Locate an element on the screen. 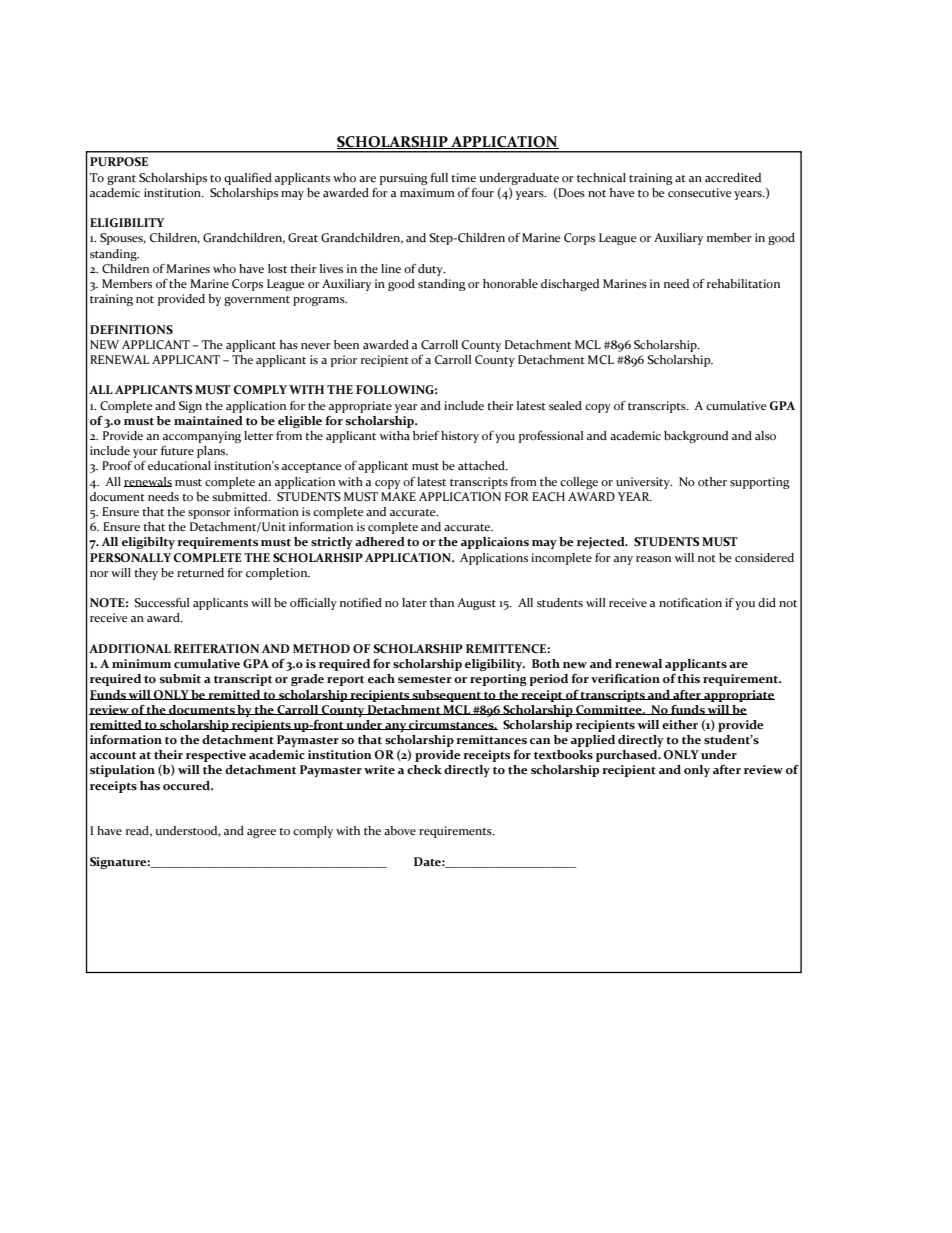 The height and width of the screenshot is (1233, 952). Successful is located at coordinates (162, 603).
